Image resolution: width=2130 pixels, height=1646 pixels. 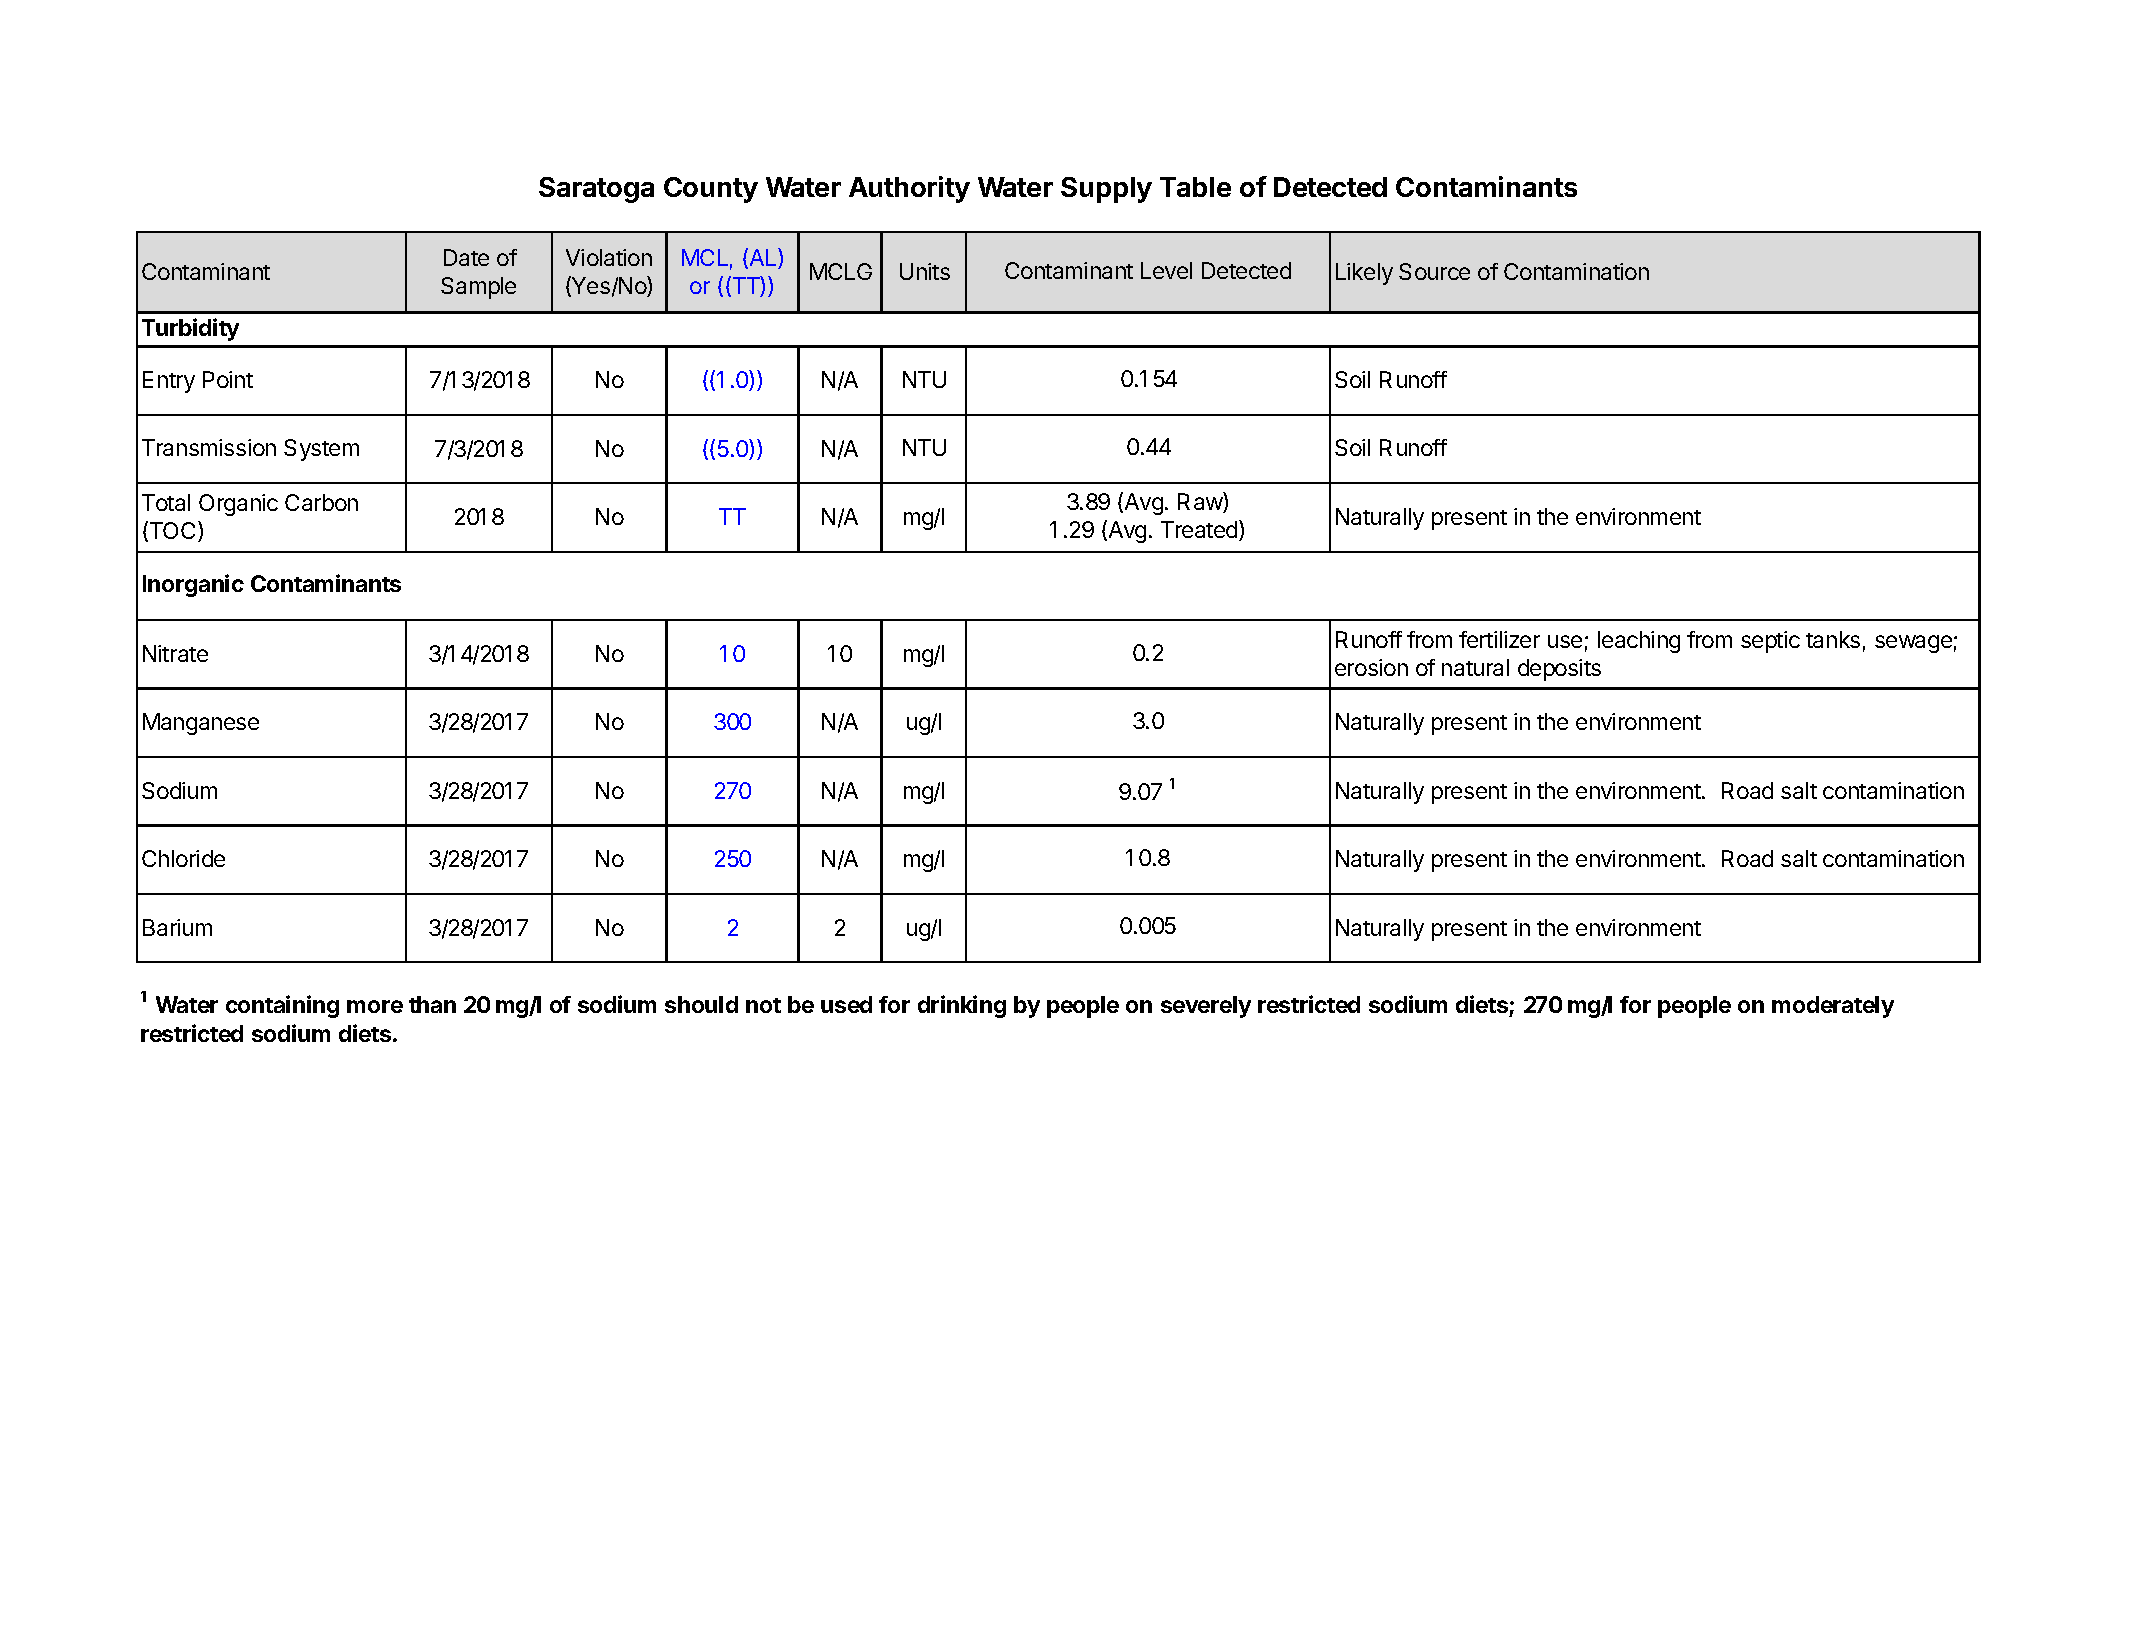 What do you see at coordinates (466, 257) in the document?
I see `Date` at bounding box center [466, 257].
